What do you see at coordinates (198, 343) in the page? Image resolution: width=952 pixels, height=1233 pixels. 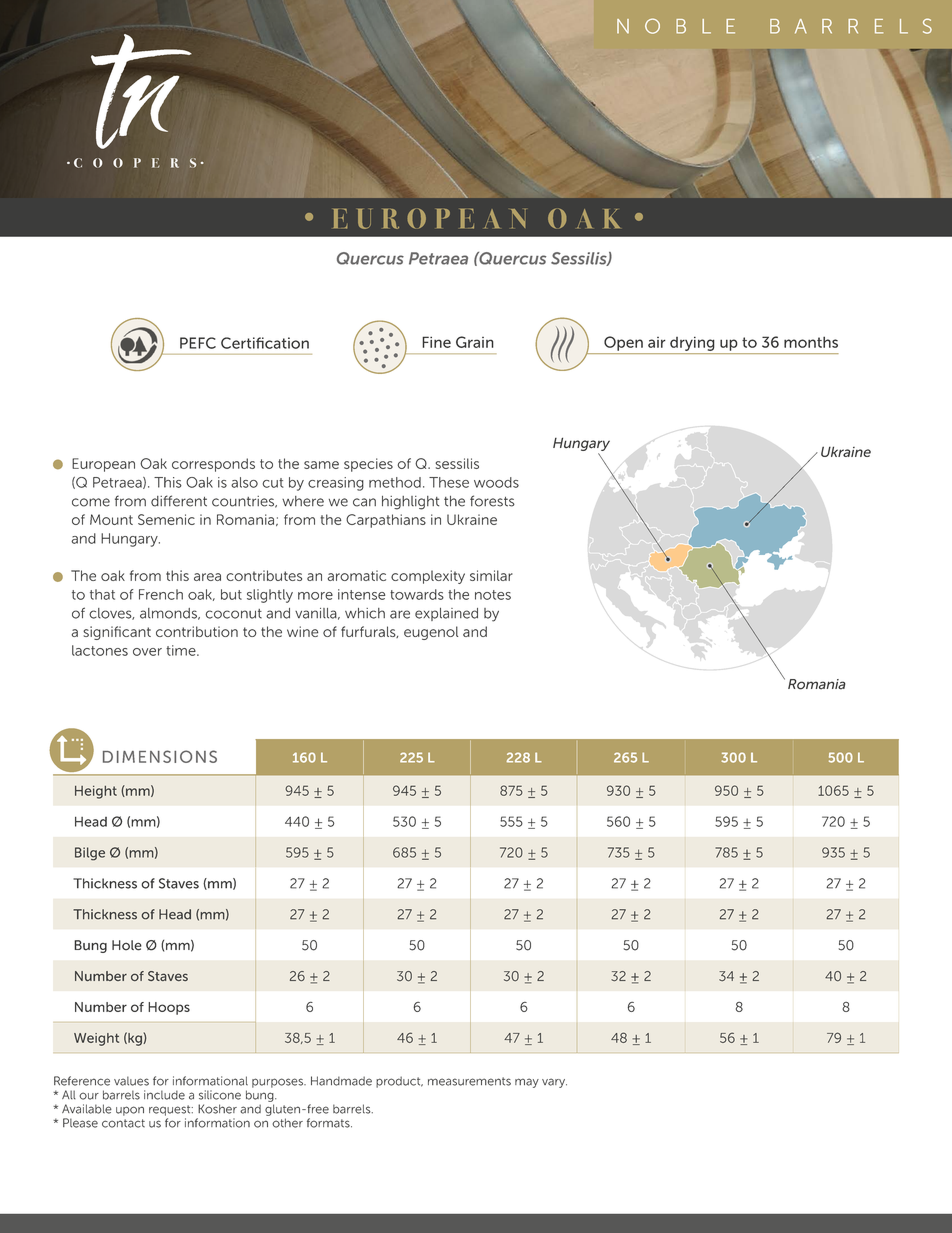 I see `PEFC` at bounding box center [198, 343].
